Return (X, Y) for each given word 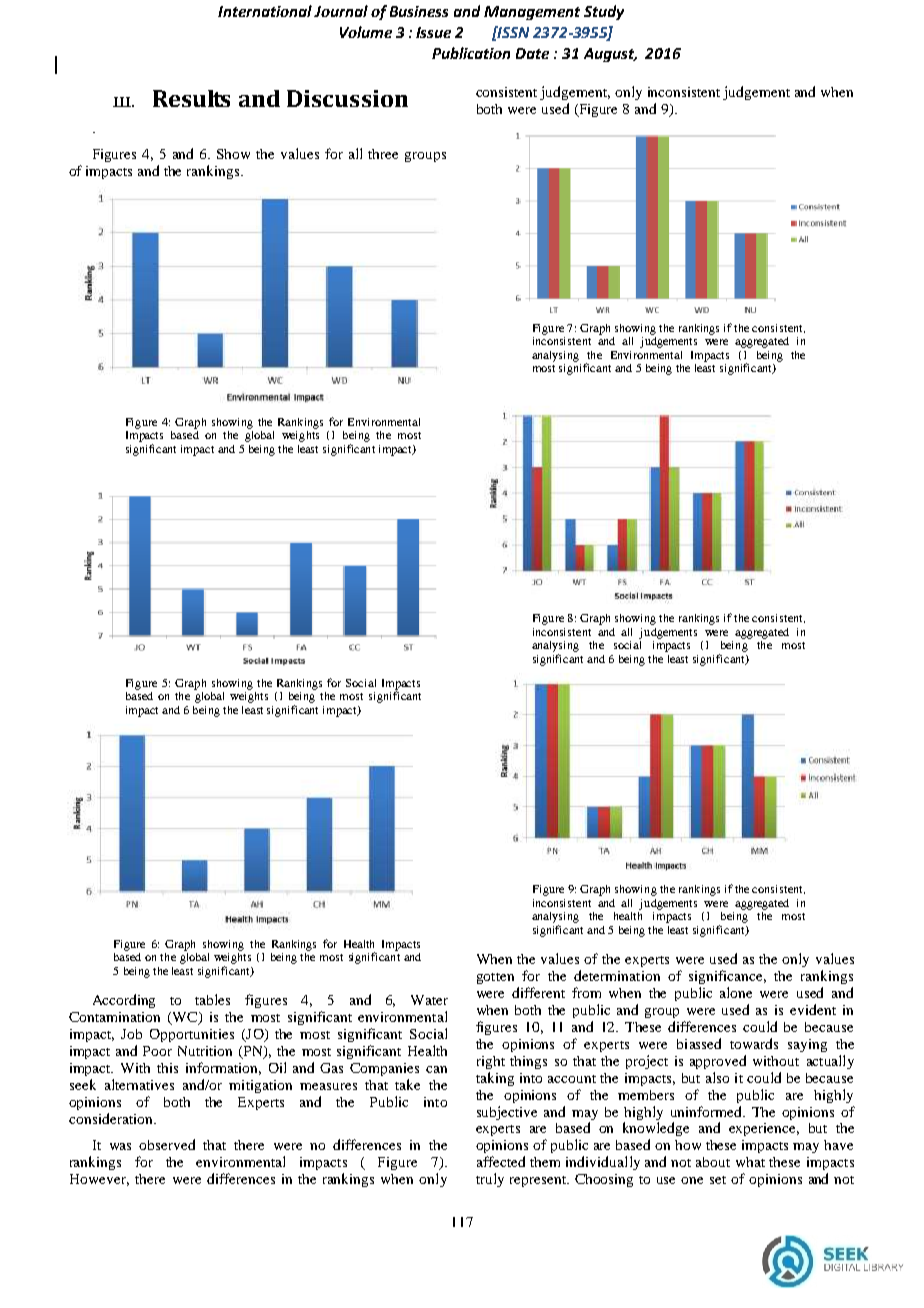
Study (604, 12)
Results (191, 98)
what (750, 1162)
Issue (433, 32)
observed (167, 1144)
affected (501, 1161)
